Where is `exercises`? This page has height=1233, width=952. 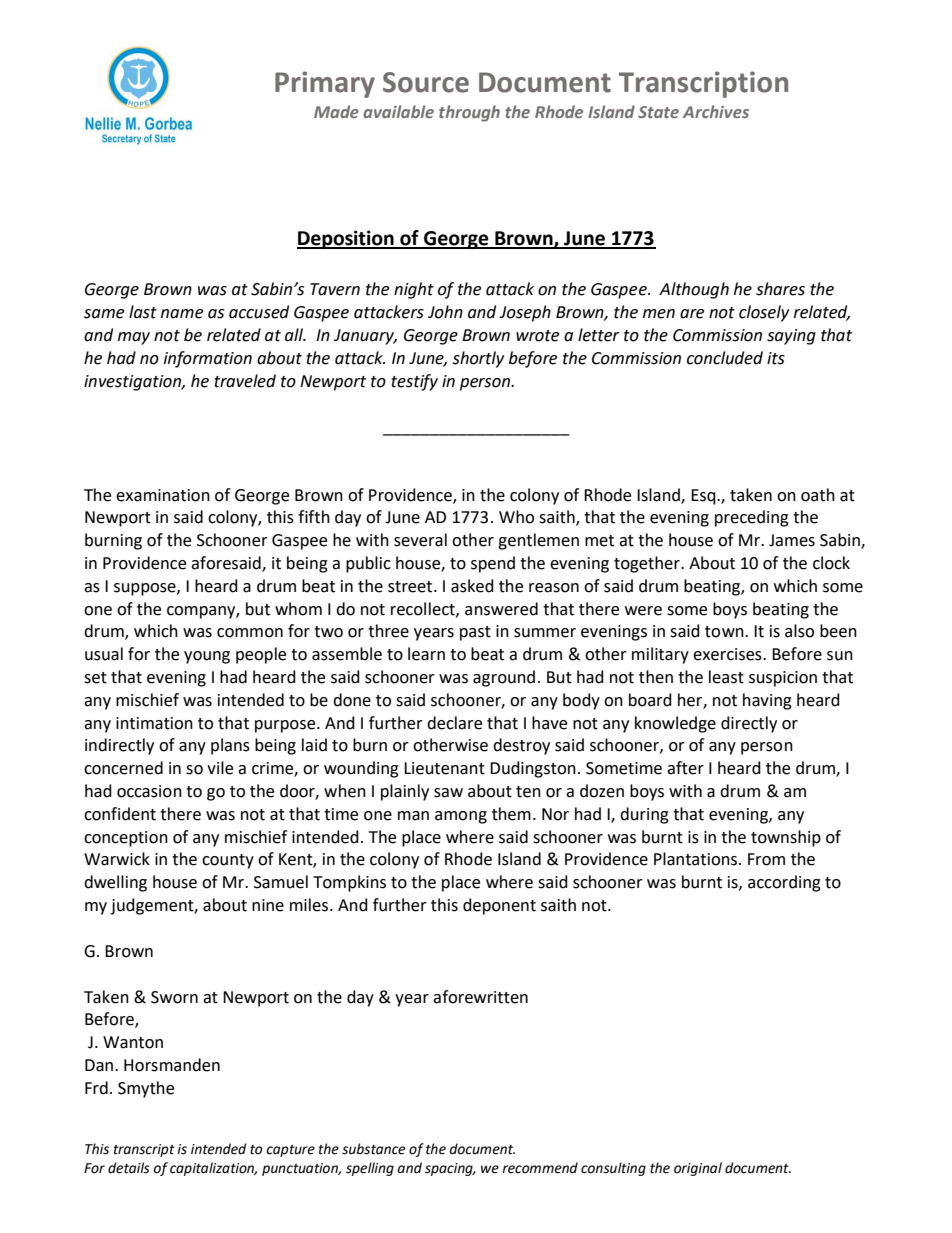 exercises is located at coordinates (728, 654).
